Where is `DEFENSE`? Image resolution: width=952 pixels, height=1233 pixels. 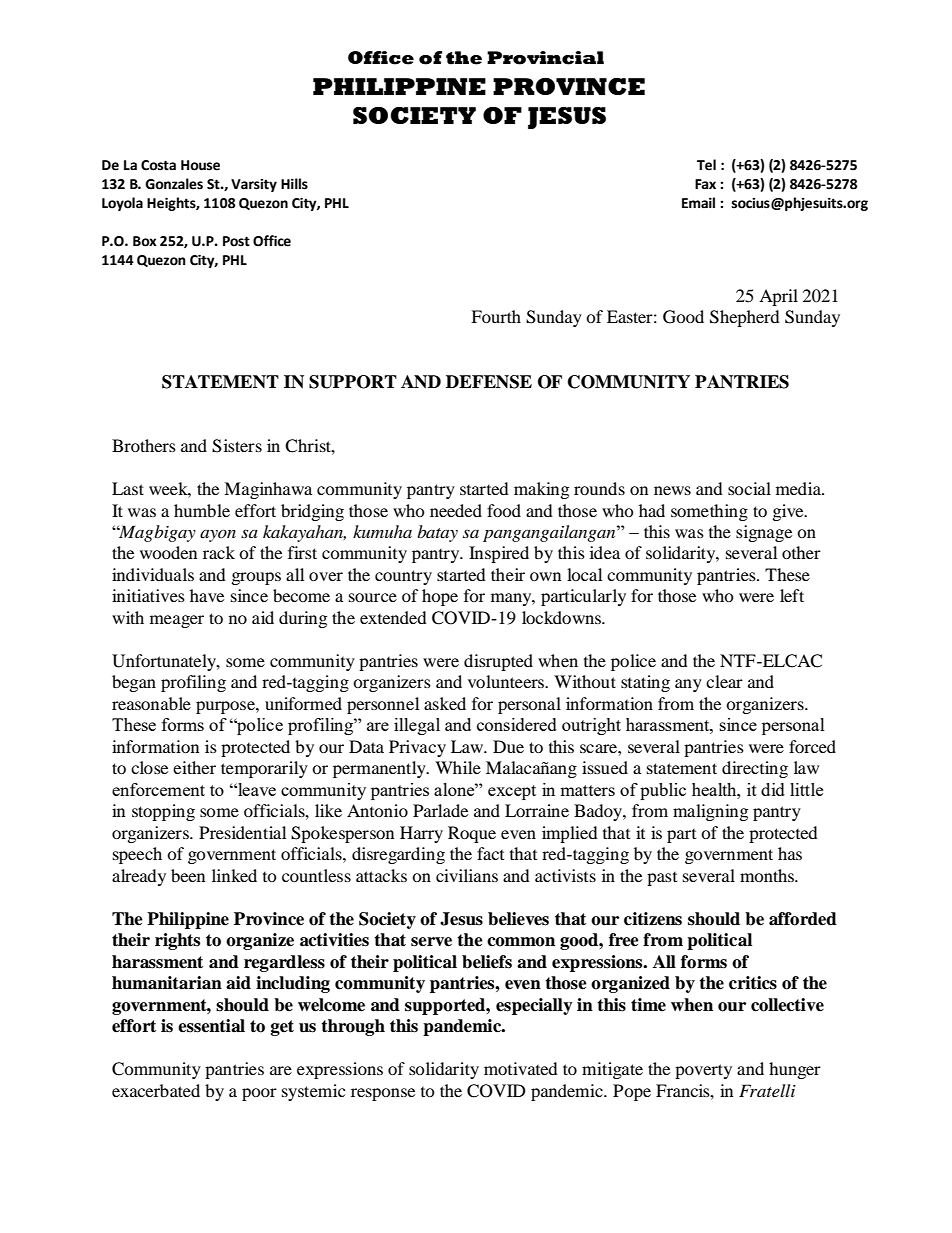 DEFENSE is located at coordinates (489, 382).
